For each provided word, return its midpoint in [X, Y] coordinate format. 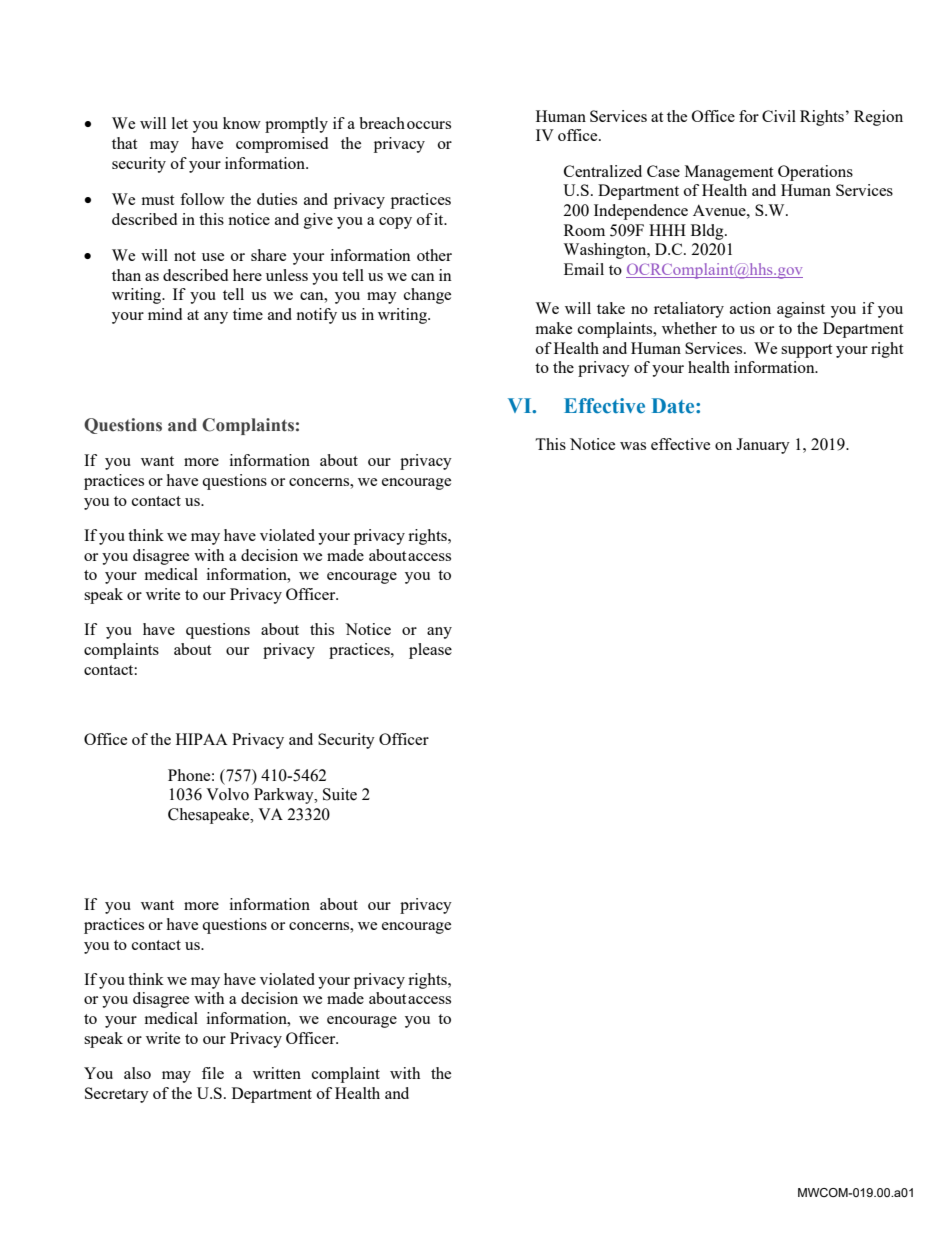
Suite [340, 794]
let [180, 123]
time [248, 314]
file [213, 1073]
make [553, 328]
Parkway [285, 796]
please [430, 651]
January [763, 446]
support [806, 351]
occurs [429, 125]
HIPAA [202, 739]
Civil [779, 116]
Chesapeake [210, 816]
